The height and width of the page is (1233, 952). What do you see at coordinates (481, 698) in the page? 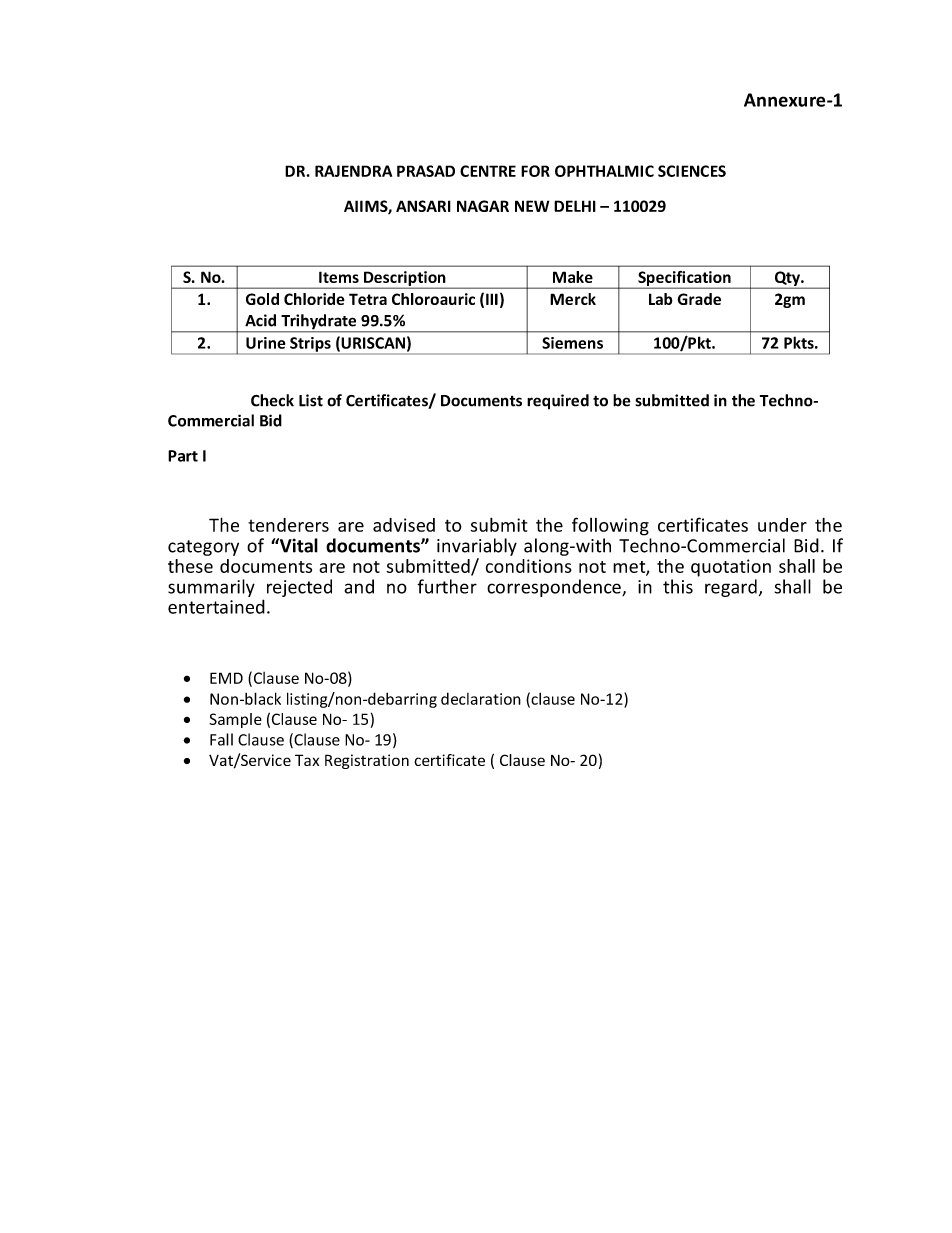
I see `declaration` at bounding box center [481, 698].
